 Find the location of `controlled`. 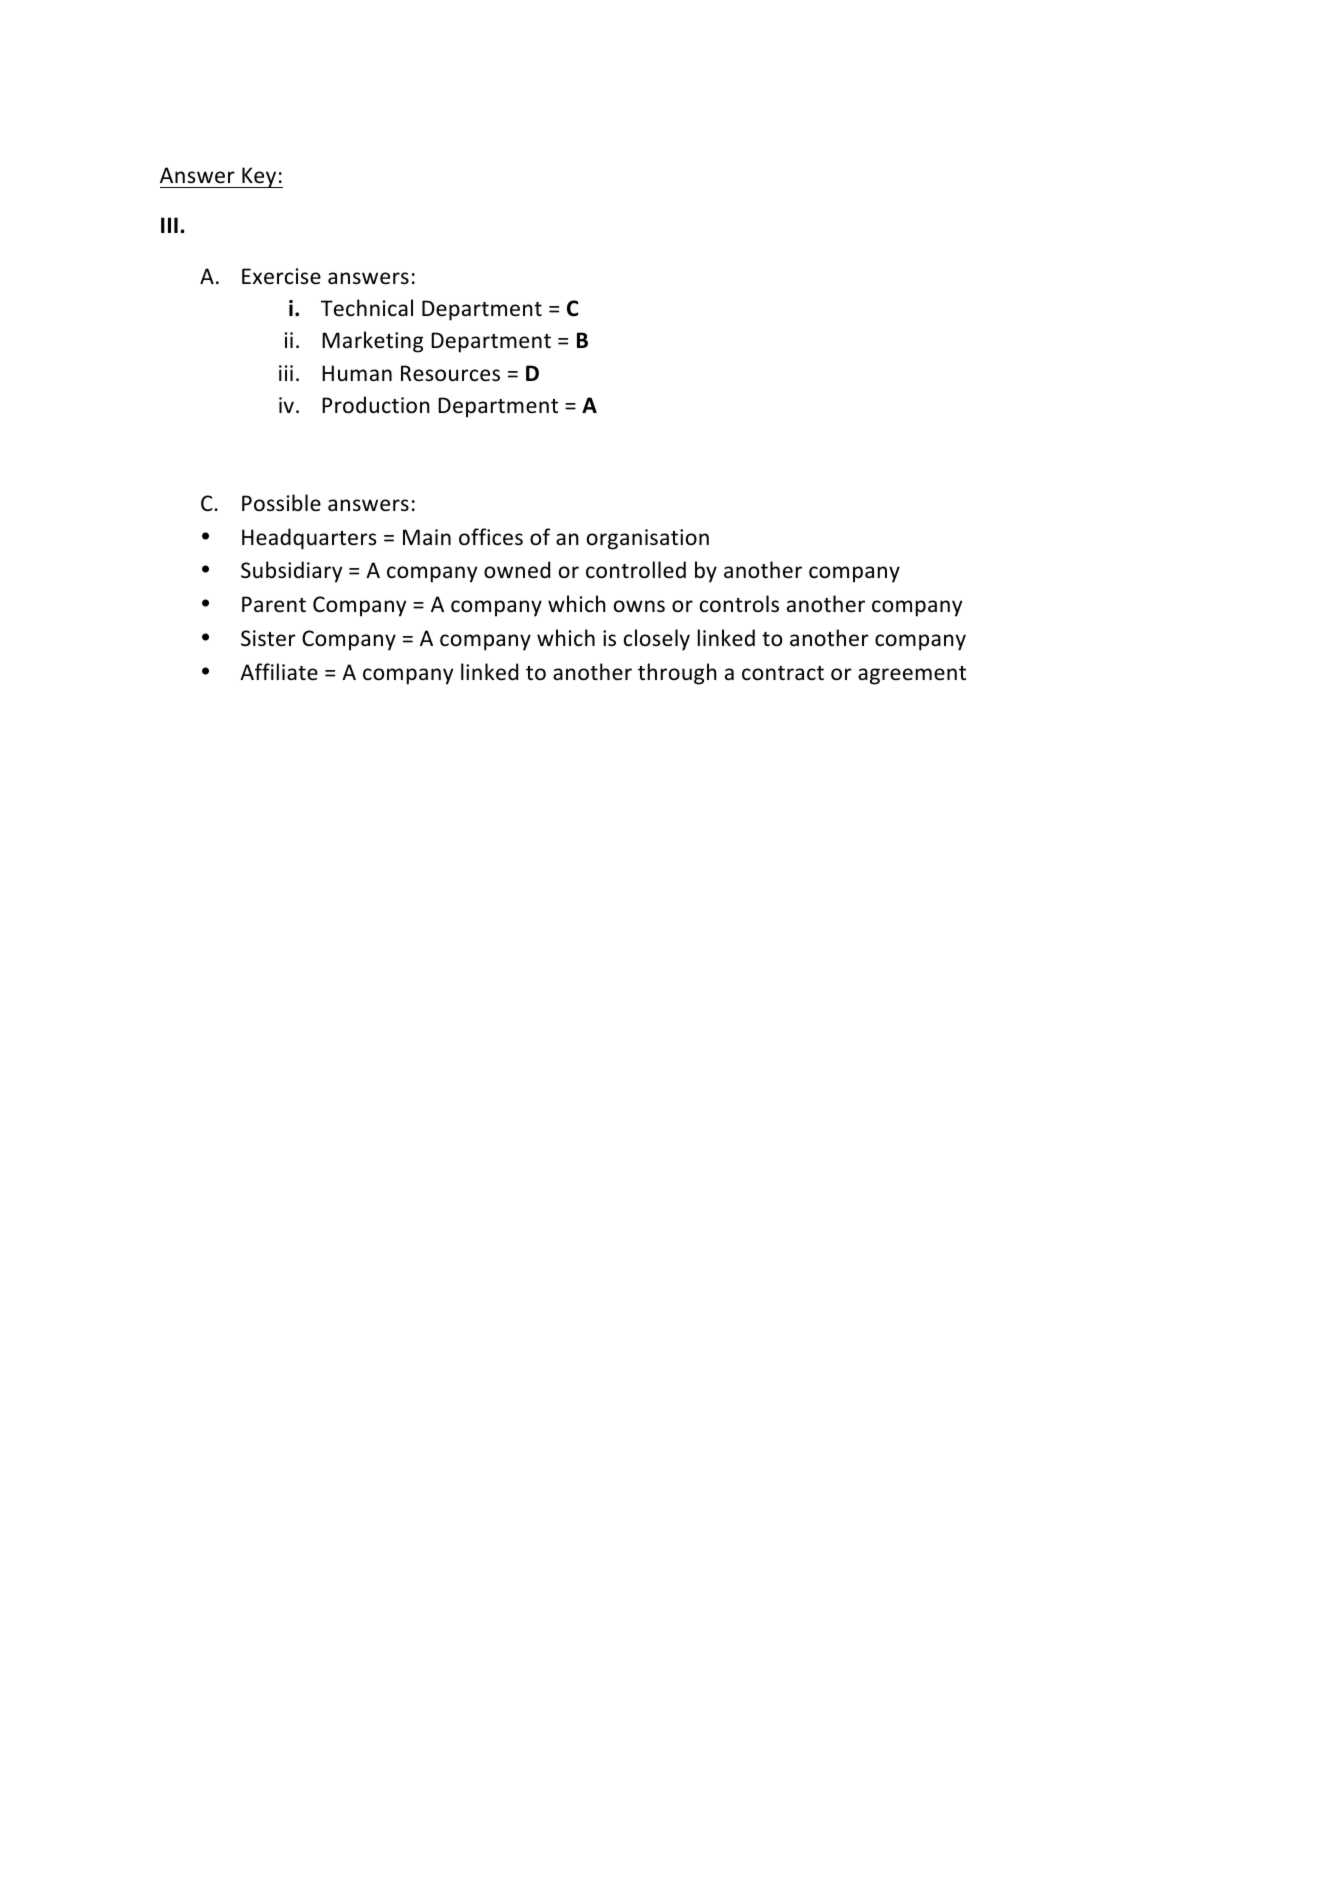

controlled is located at coordinates (636, 570).
